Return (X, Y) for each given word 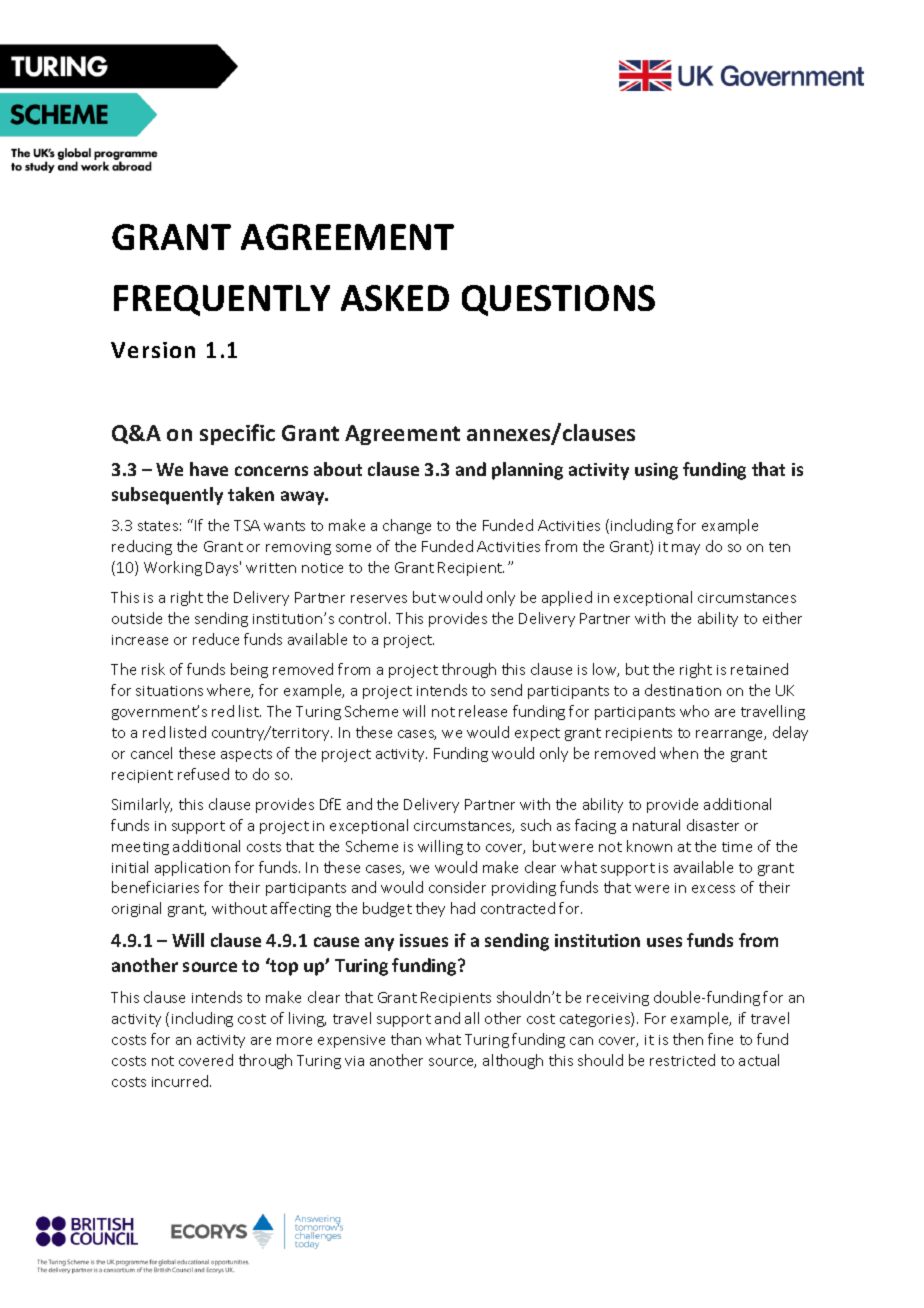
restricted (682, 1060)
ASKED (395, 298)
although (513, 1061)
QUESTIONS (558, 300)
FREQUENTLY (222, 300)
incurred (181, 1081)
